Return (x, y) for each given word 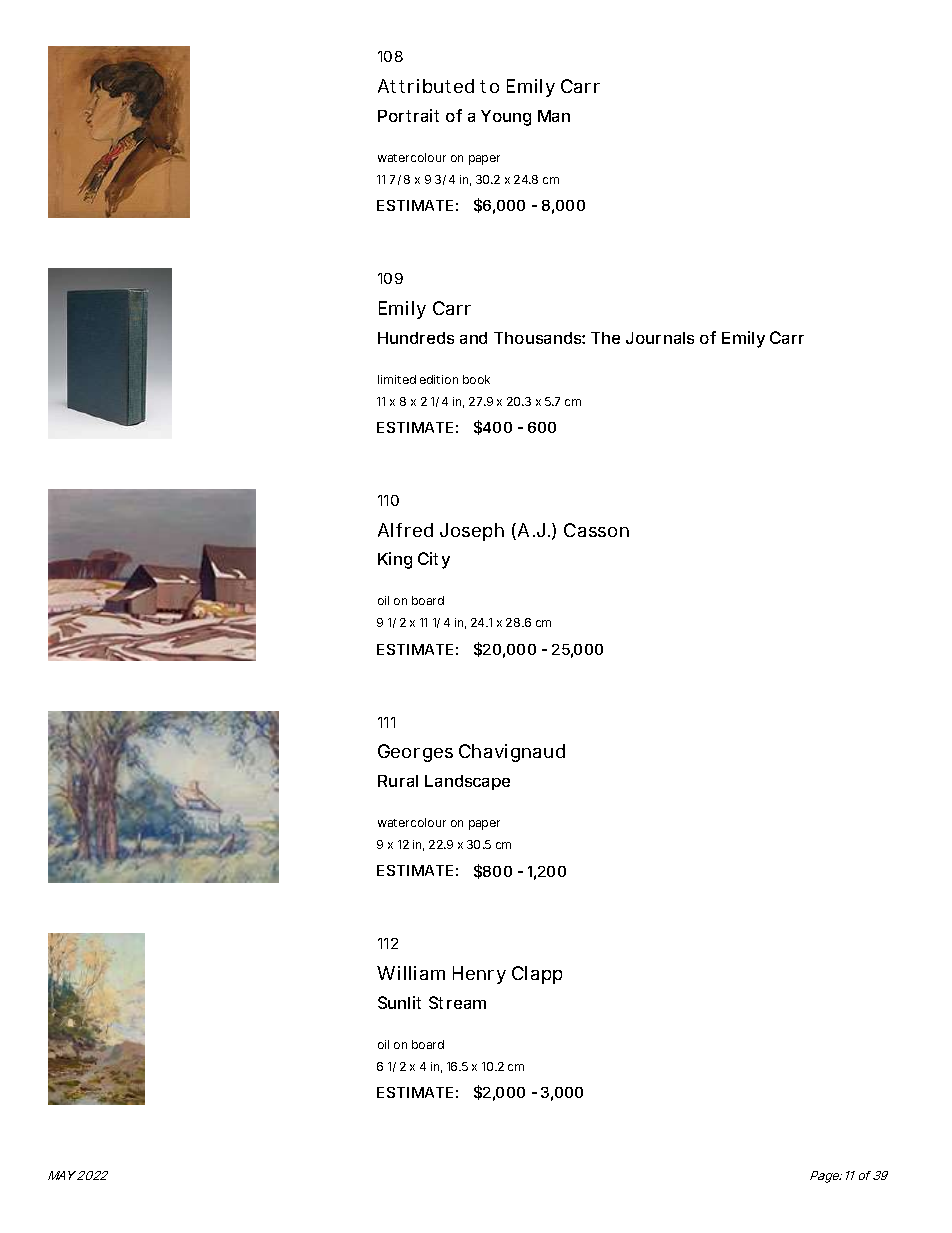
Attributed (426, 86)
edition (439, 379)
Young (506, 118)
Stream (457, 1002)
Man (554, 116)
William (411, 973)
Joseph (472, 532)
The (605, 338)
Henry (479, 975)
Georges (415, 753)
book (476, 379)
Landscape (467, 782)
